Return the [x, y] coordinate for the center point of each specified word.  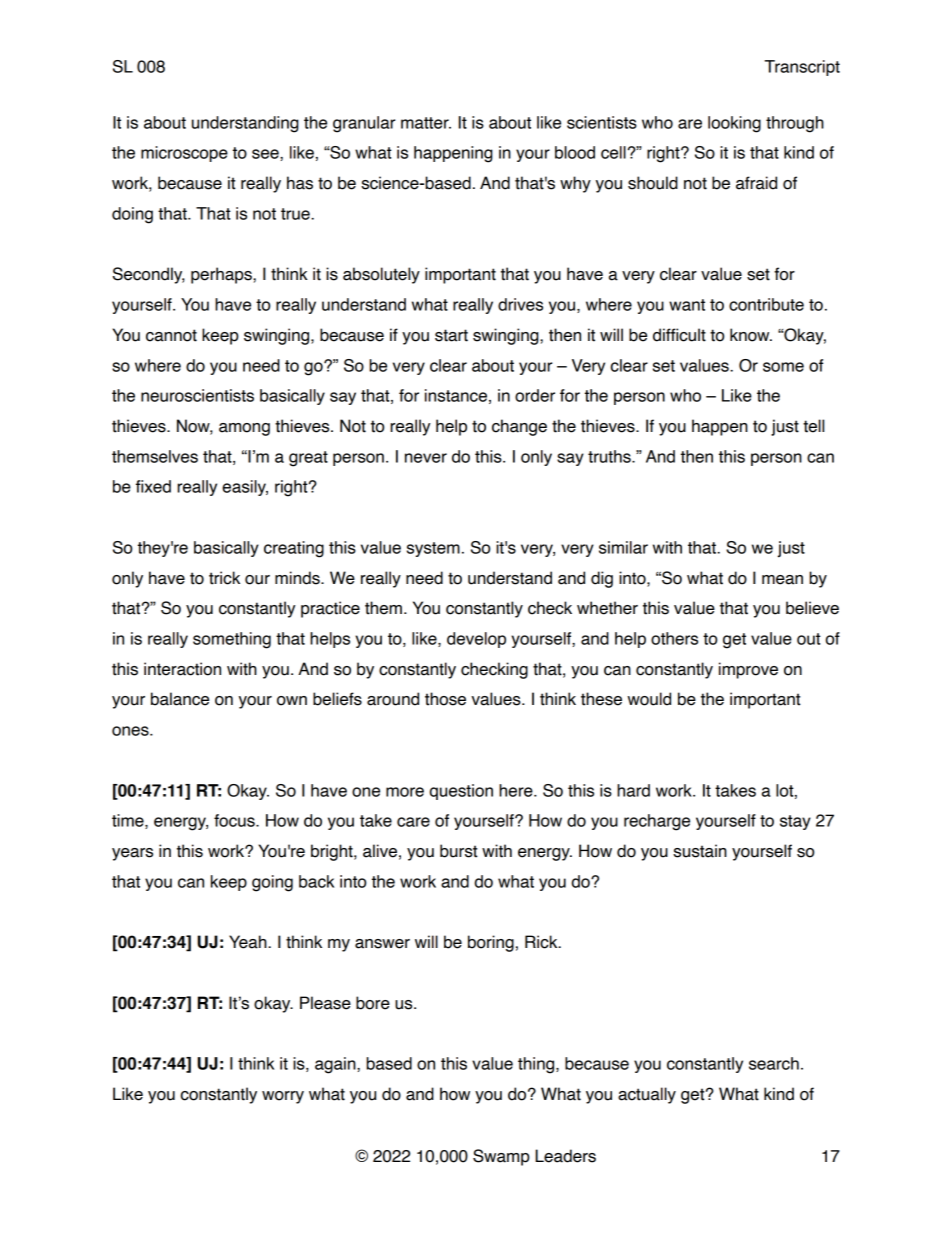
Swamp [501, 1157]
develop [476, 640]
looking [734, 124]
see [266, 154]
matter [426, 123]
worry [283, 1097]
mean [782, 580]
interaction [182, 669]
